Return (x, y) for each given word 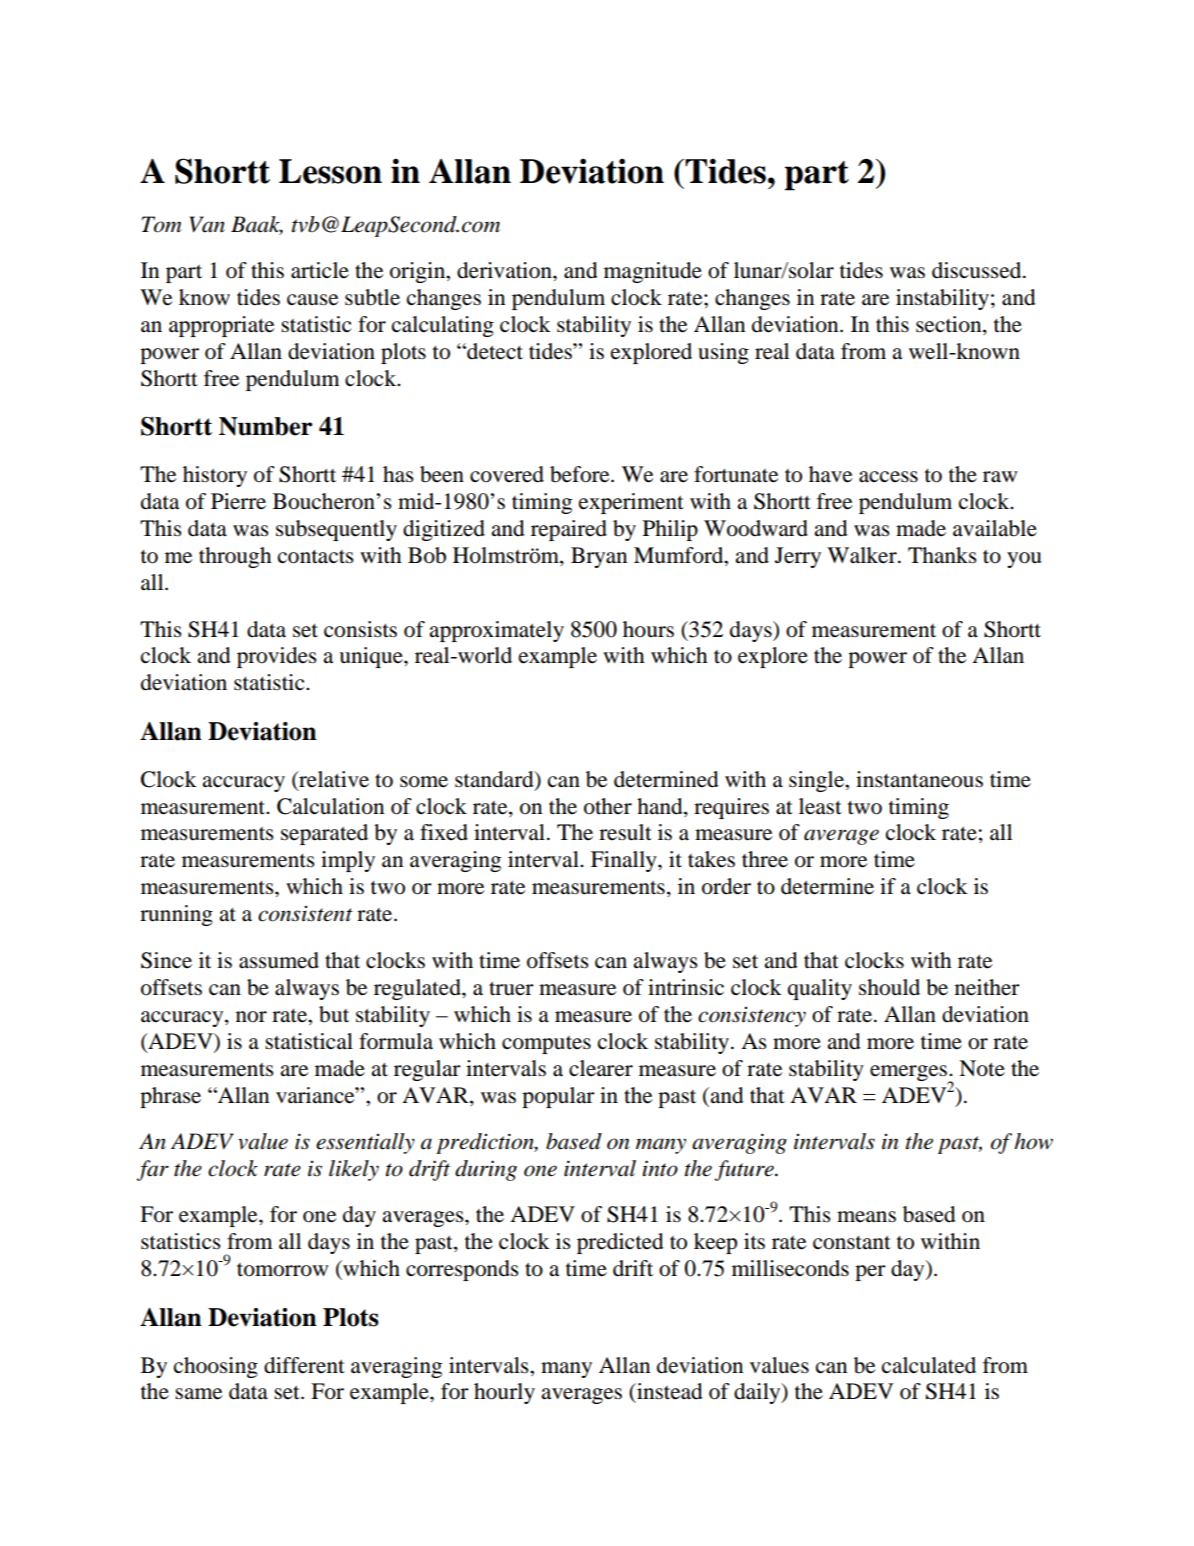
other (608, 806)
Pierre (238, 501)
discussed (978, 270)
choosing (216, 1367)
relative (333, 779)
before (581, 474)
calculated (929, 1365)
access (888, 477)
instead (669, 1391)
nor (251, 1017)
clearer (601, 1068)
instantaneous (919, 779)
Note (982, 1068)
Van (207, 224)
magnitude (653, 272)
